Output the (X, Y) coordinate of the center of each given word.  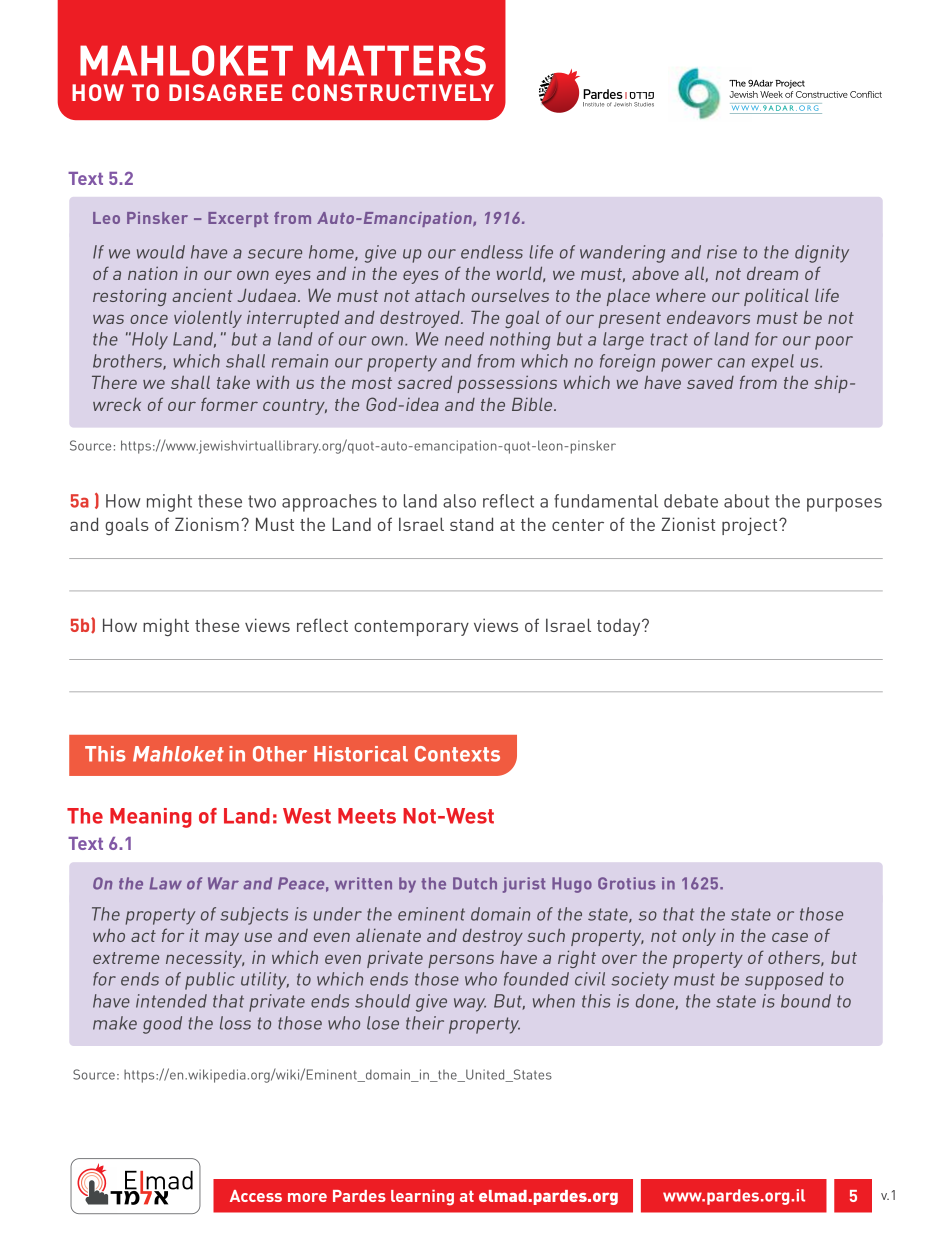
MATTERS (396, 60)
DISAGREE (225, 92)
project (751, 526)
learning (422, 1198)
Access (256, 1196)
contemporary (411, 628)
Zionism (207, 524)
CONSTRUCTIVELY (393, 92)
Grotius (626, 883)
